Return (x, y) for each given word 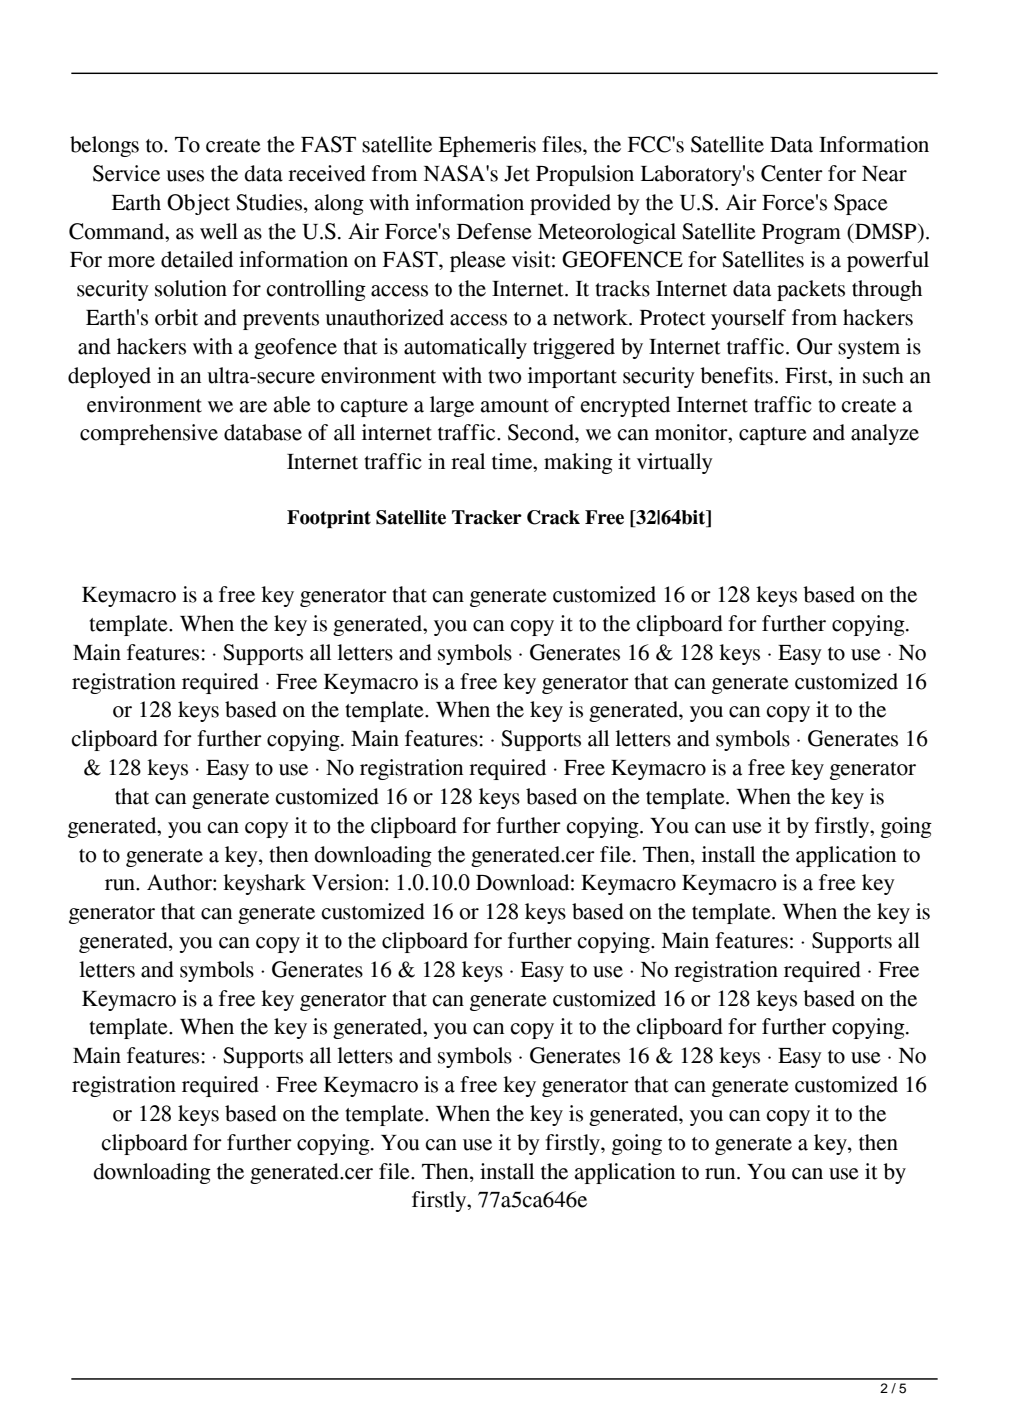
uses (185, 176)
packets (811, 290)
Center (792, 173)
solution (191, 288)
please (478, 261)
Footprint (329, 519)
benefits (736, 375)
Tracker (487, 517)
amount (515, 406)
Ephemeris (487, 146)
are (253, 407)
